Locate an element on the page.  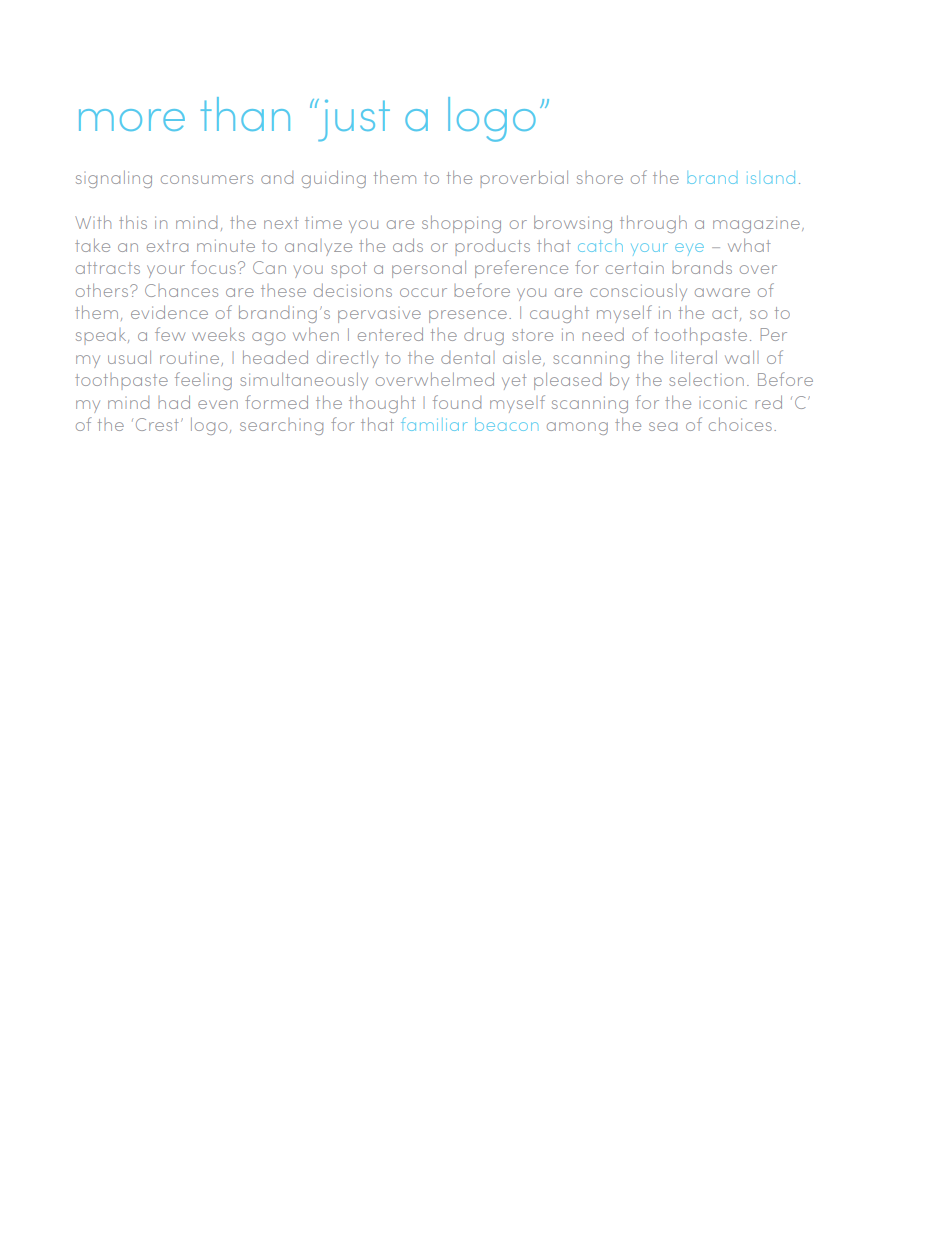
shore is located at coordinates (600, 177).
